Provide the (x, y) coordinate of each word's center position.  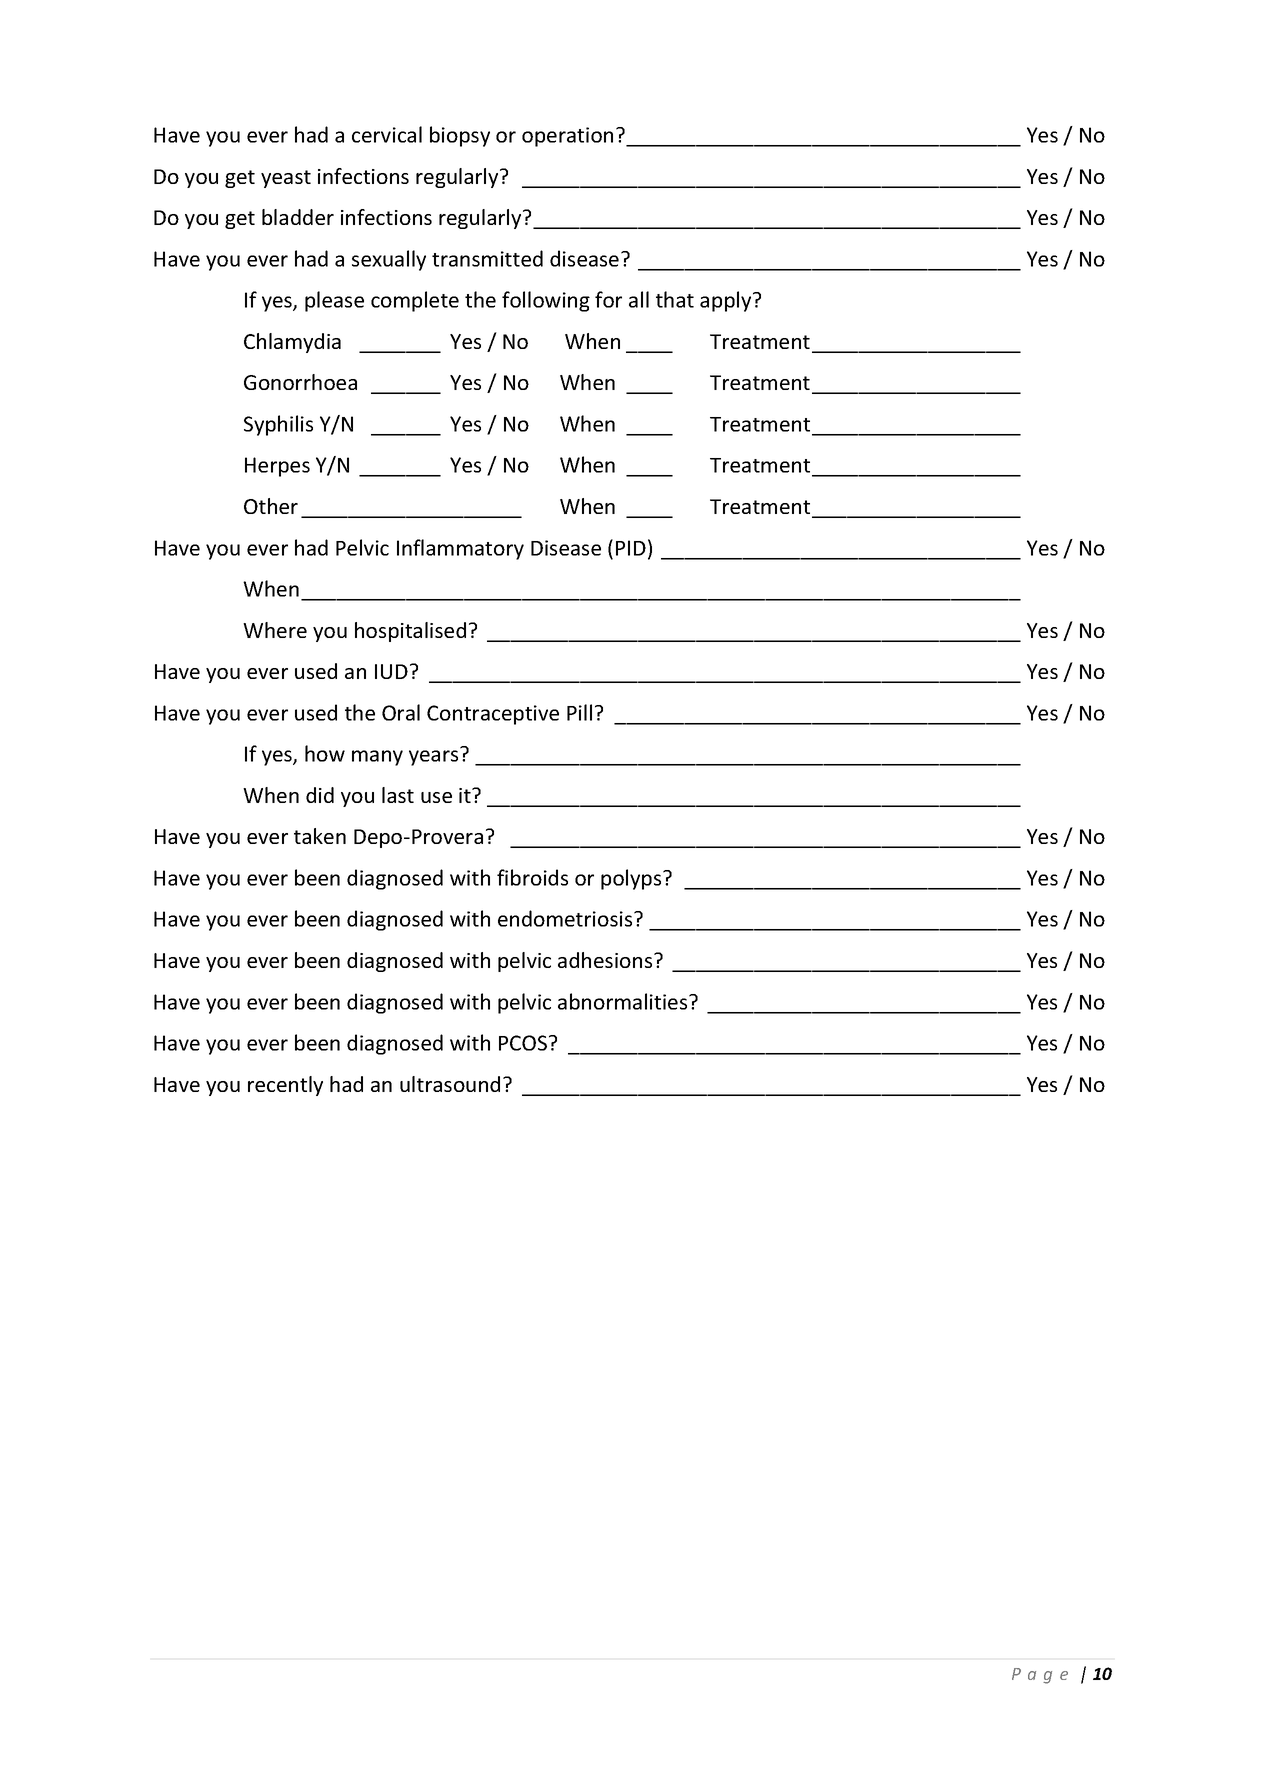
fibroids (532, 877)
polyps (632, 879)
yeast (286, 179)
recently (285, 1086)
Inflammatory (460, 549)
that (675, 299)
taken (320, 836)
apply (727, 301)
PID (631, 548)
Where (275, 630)
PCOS (524, 1043)
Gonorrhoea (300, 382)
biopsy (460, 136)
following (546, 301)
